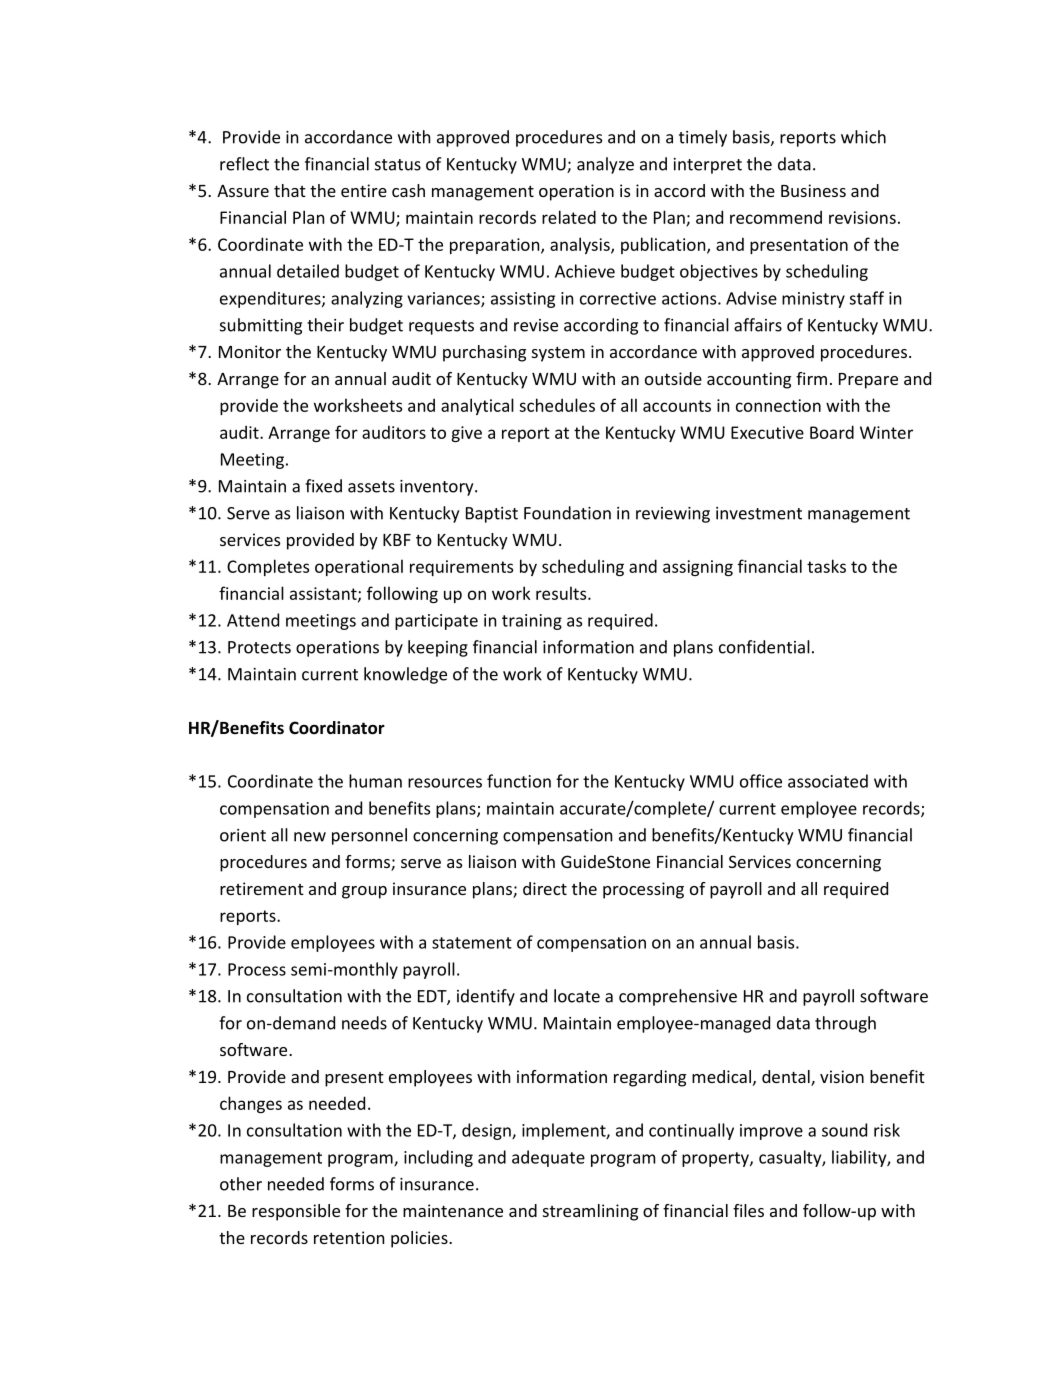 This page has height=1377, width=1064. Describe the element at coordinates (605, 165) in the page. I see `analyze` at that location.
